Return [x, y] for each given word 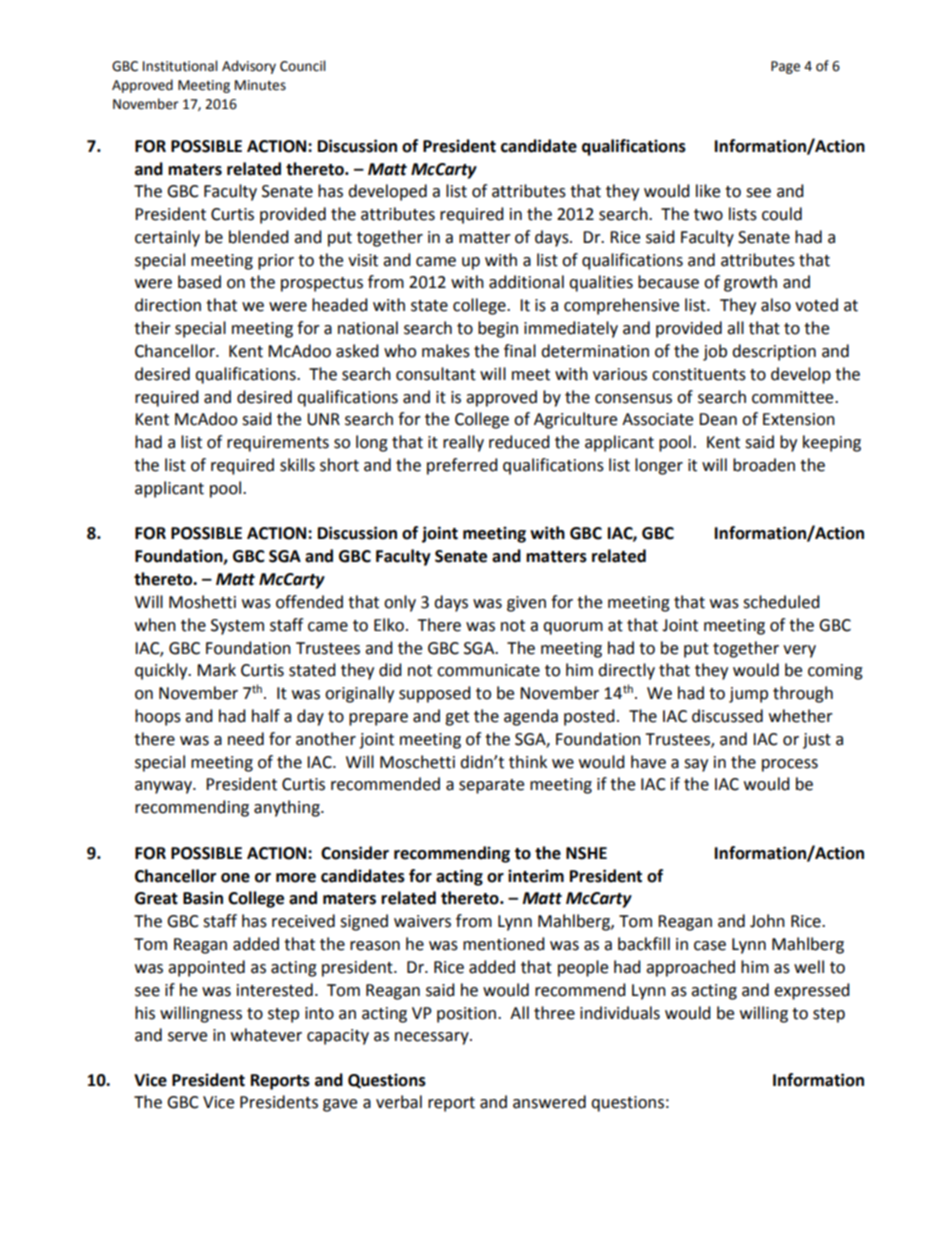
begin [498, 329]
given [526, 604]
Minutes [260, 85]
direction [168, 305]
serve [187, 1037]
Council [302, 66]
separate [491, 786]
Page [785, 67]
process [790, 765]
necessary [433, 1038]
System [237, 627]
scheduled [781, 602]
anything [288, 808]
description [774, 352]
